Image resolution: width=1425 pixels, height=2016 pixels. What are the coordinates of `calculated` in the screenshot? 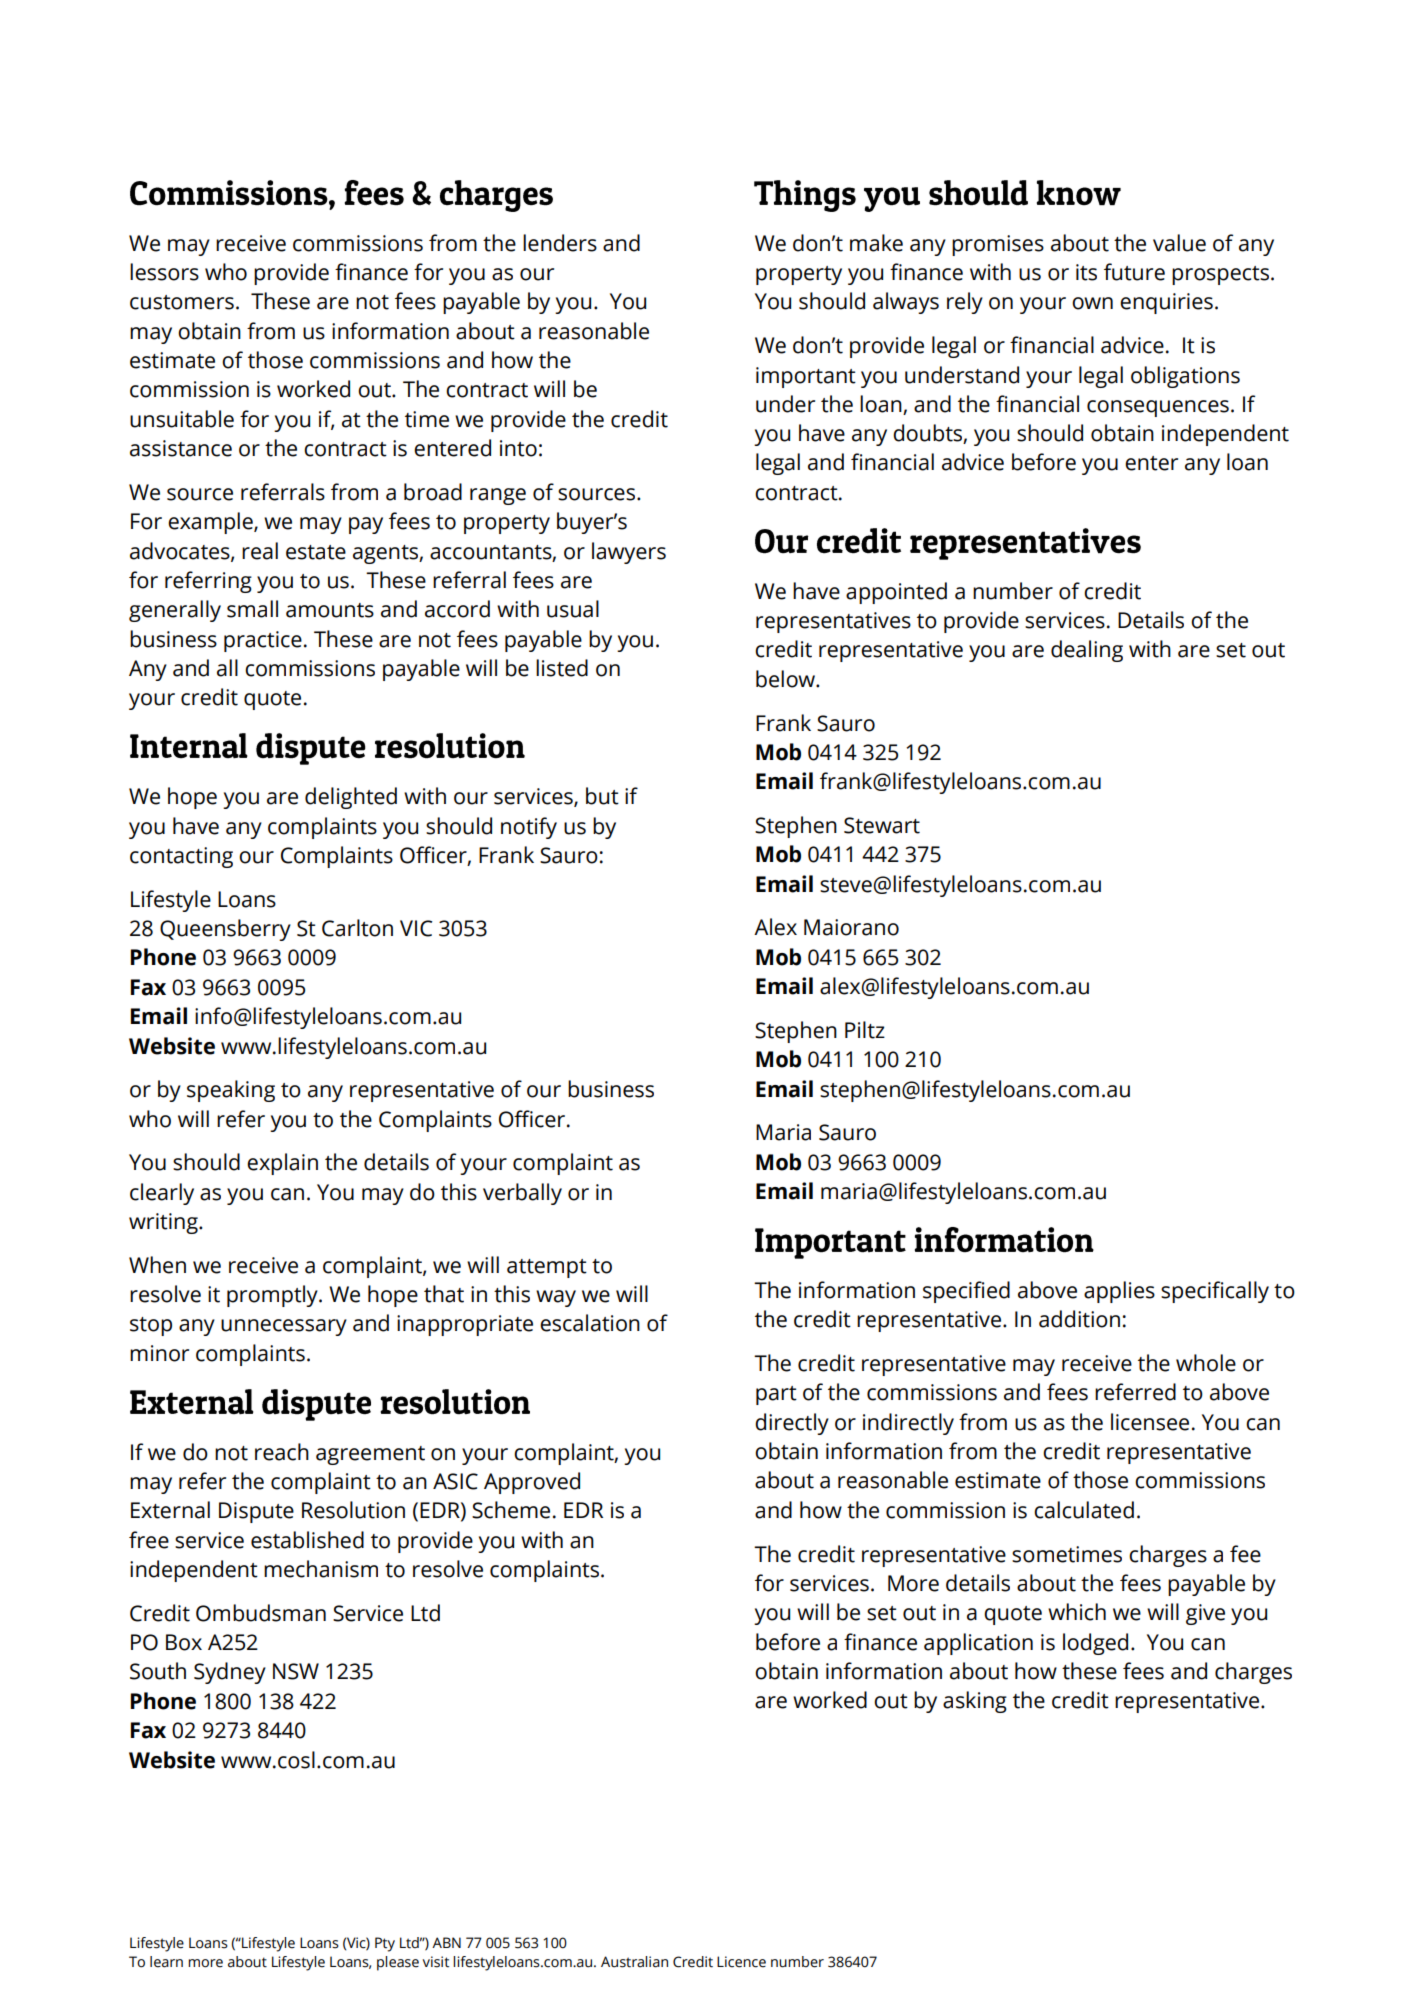 It's located at (1084, 1510).
